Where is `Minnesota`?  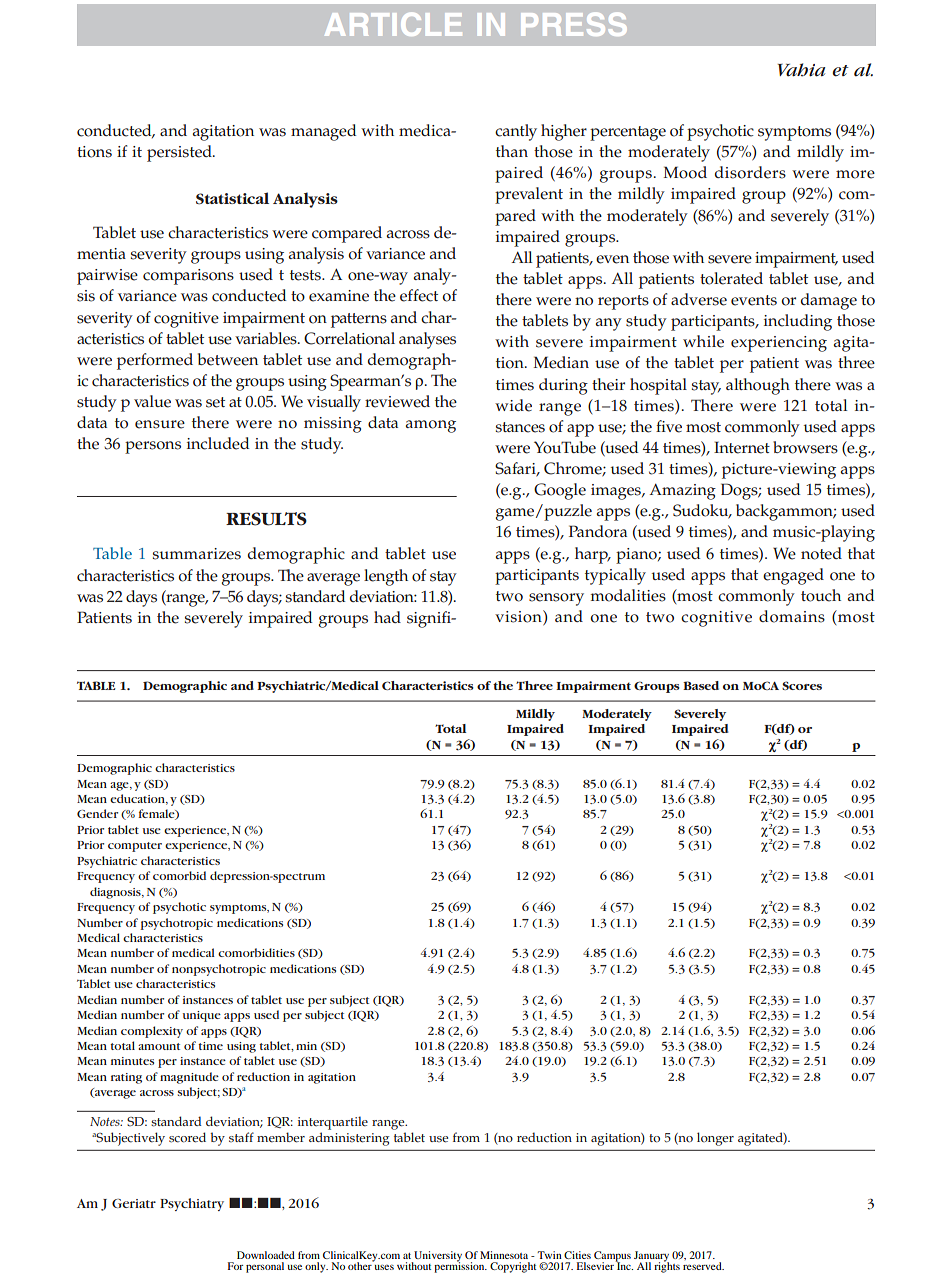
Minnesota is located at coordinates (504, 1255).
